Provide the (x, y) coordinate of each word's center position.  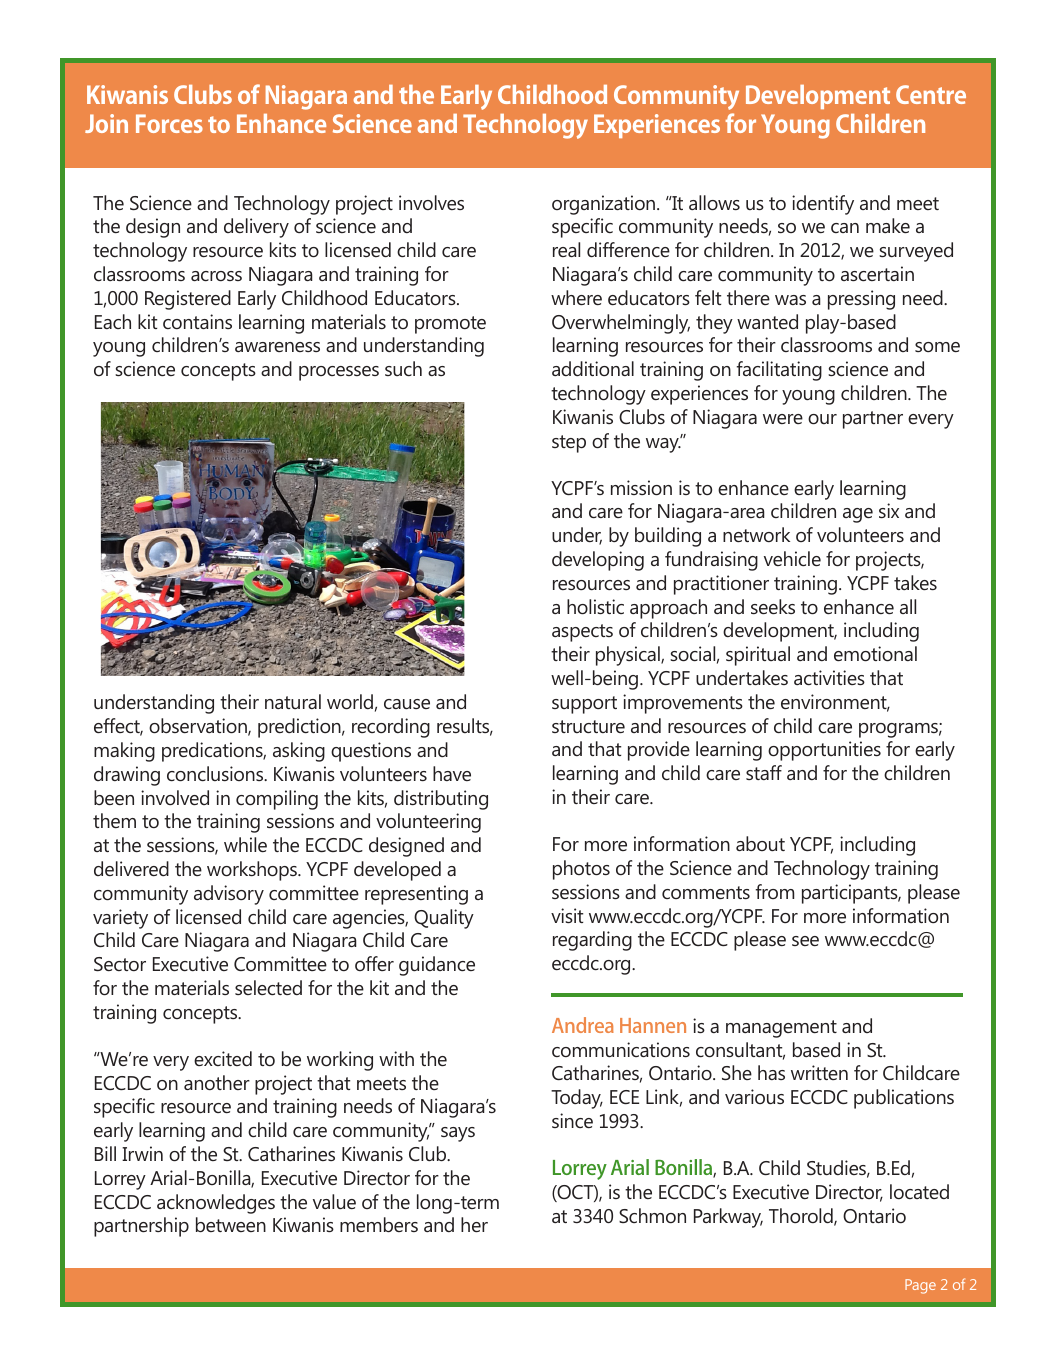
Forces (169, 123)
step (569, 444)
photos (581, 870)
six (889, 510)
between (231, 1224)
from (775, 891)
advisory (229, 895)
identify (823, 205)
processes (339, 373)
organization (605, 205)
